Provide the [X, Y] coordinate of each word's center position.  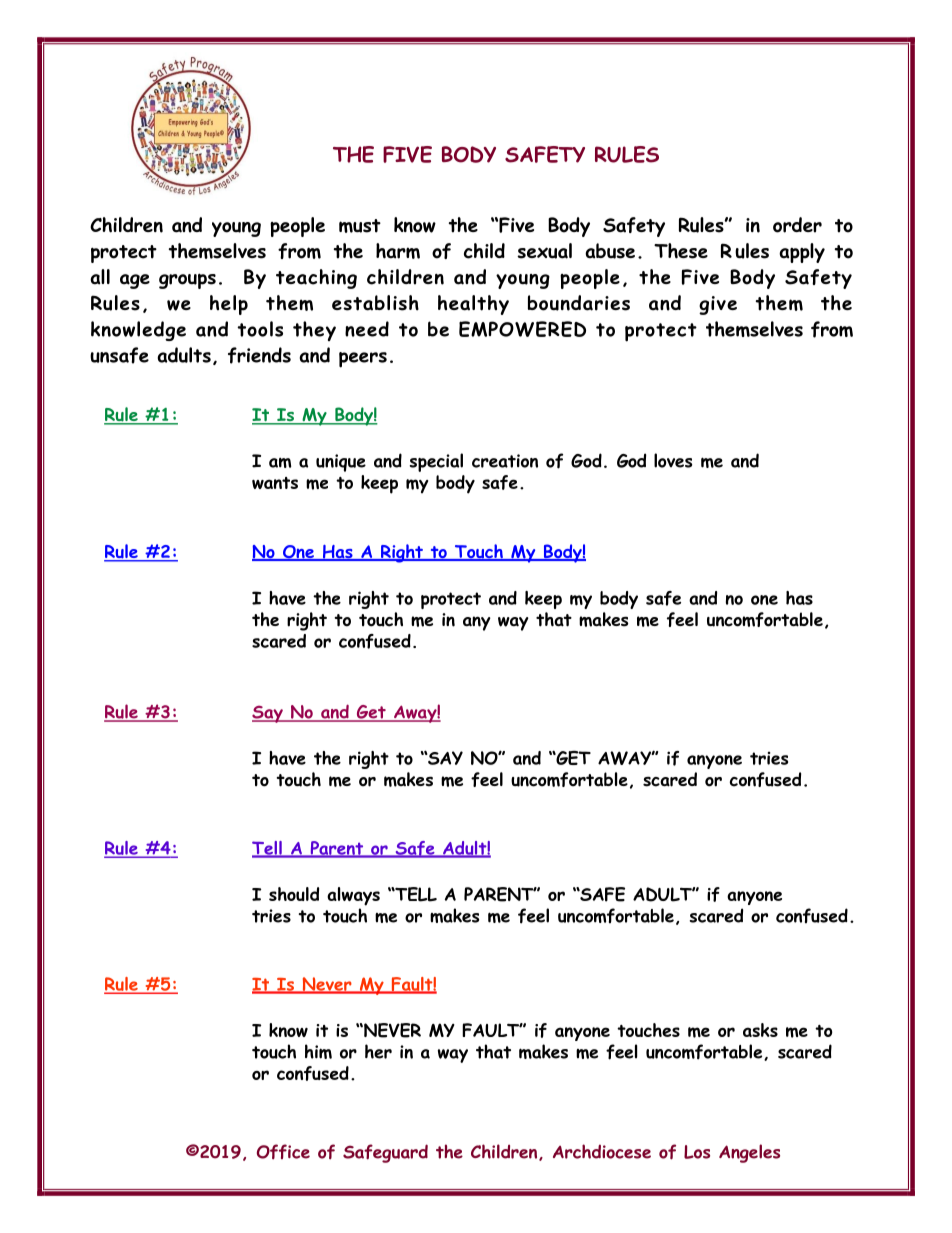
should [294, 894]
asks [760, 1030]
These [681, 251]
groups [187, 281]
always [353, 896]
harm [398, 251]
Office [283, 1152]
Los [697, 1152]
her [378, 1051]
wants [275, 483]
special [436, 462]
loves [673, 460]
